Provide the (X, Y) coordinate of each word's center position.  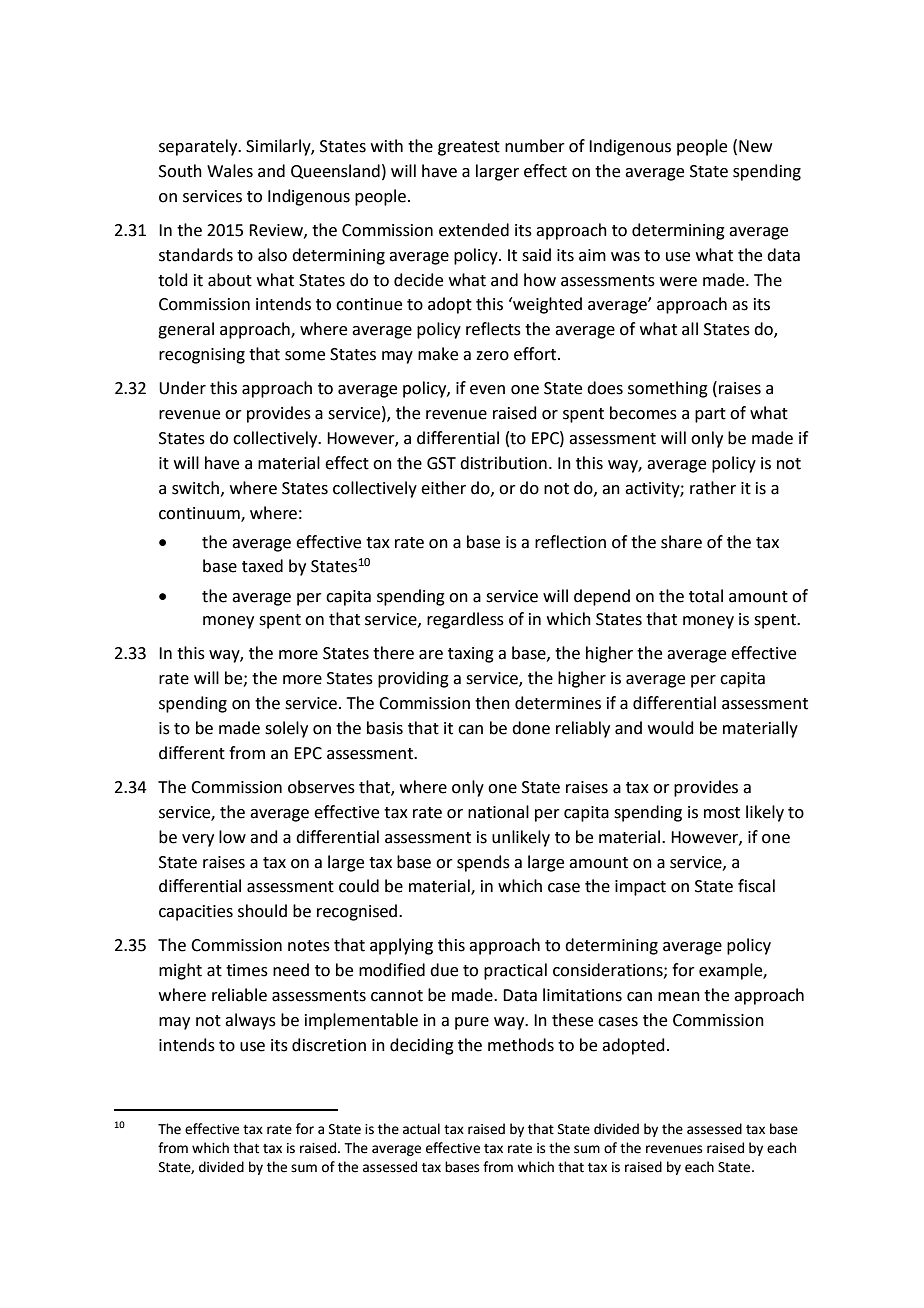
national (498, 812)
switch (197, 488)
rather (713, 488)
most (722, 813)
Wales (230, 171)
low (232, 837)
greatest (469, 148)
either (443, 488)
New (755, 146)
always (250, 1021)
